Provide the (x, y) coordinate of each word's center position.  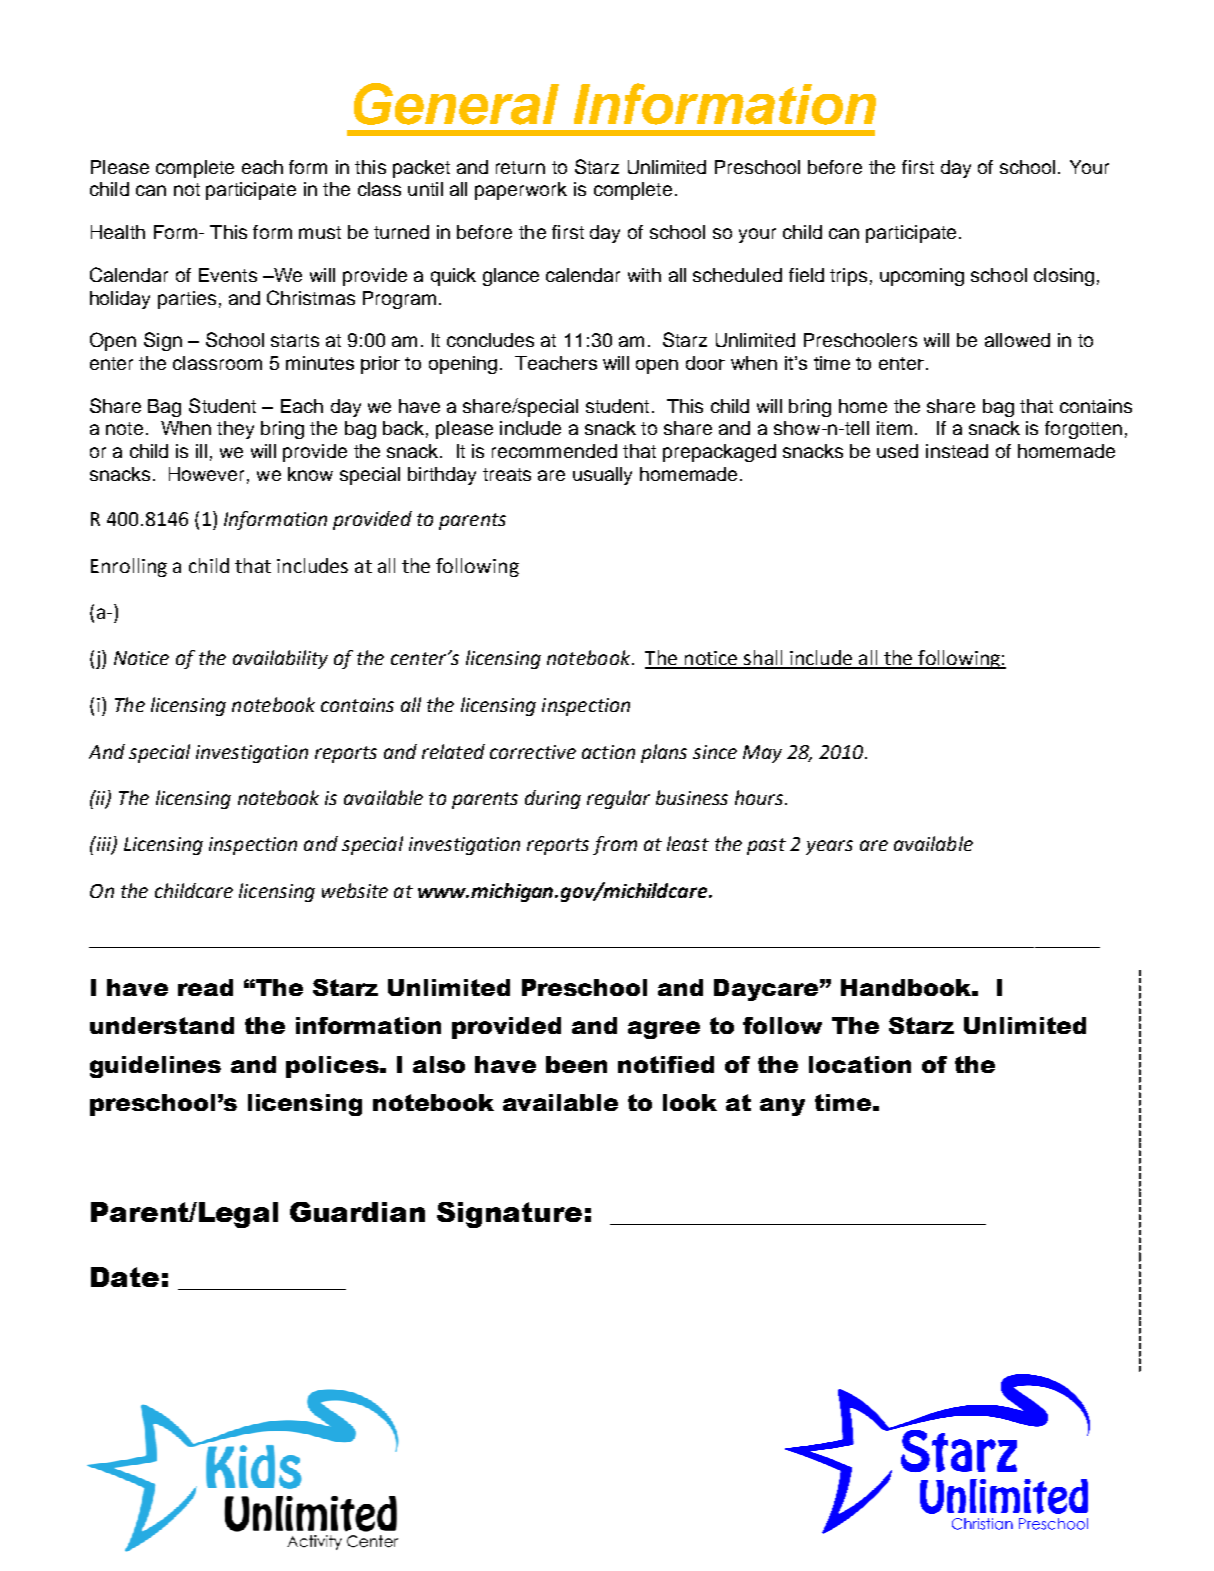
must (320, 232)
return (520, 167)
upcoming (922, 277)
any (782, 1107)
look (690, 1102)
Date (125, 1277)
